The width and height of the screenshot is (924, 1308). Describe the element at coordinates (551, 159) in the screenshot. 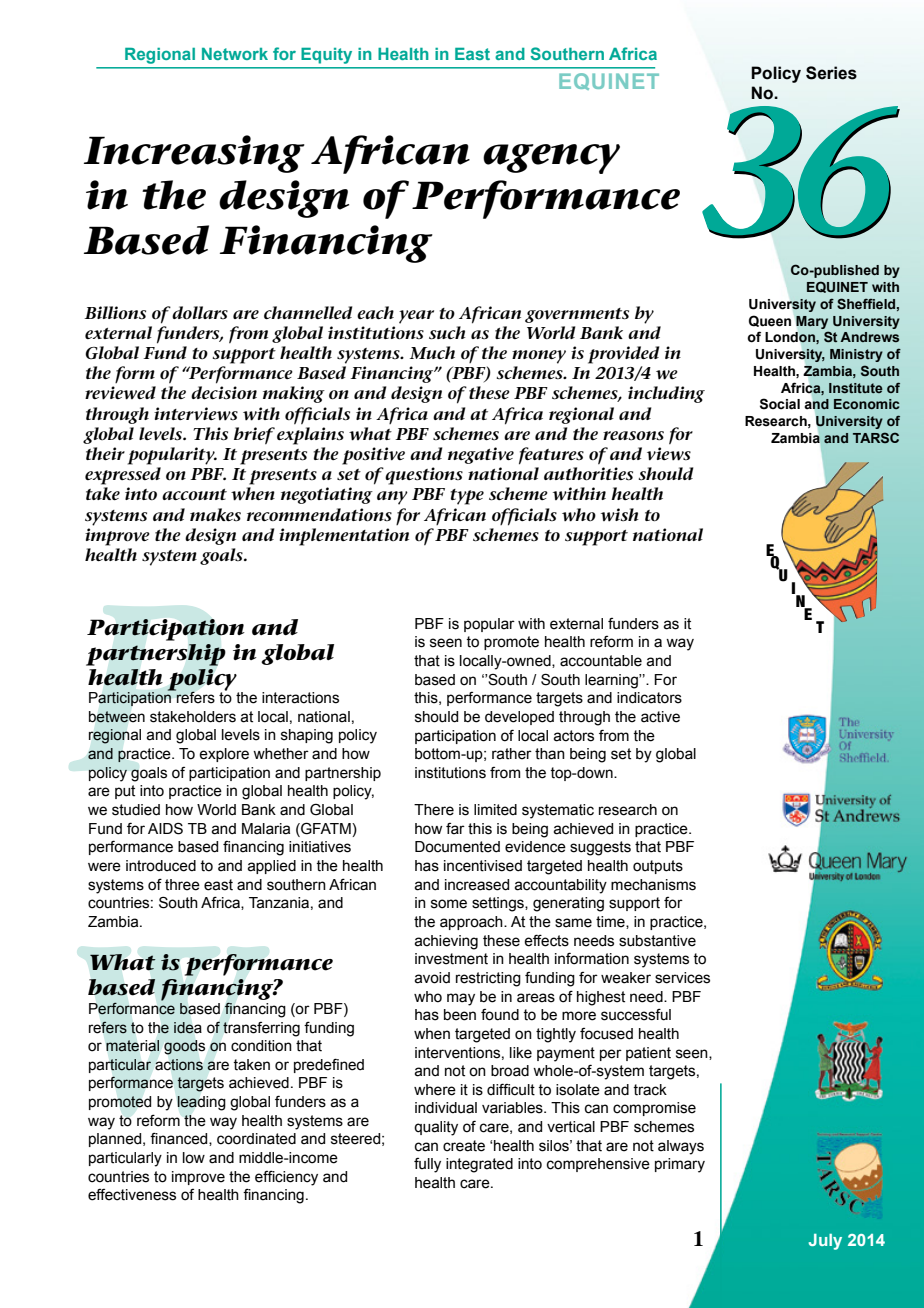

I see `agency` at that location.
